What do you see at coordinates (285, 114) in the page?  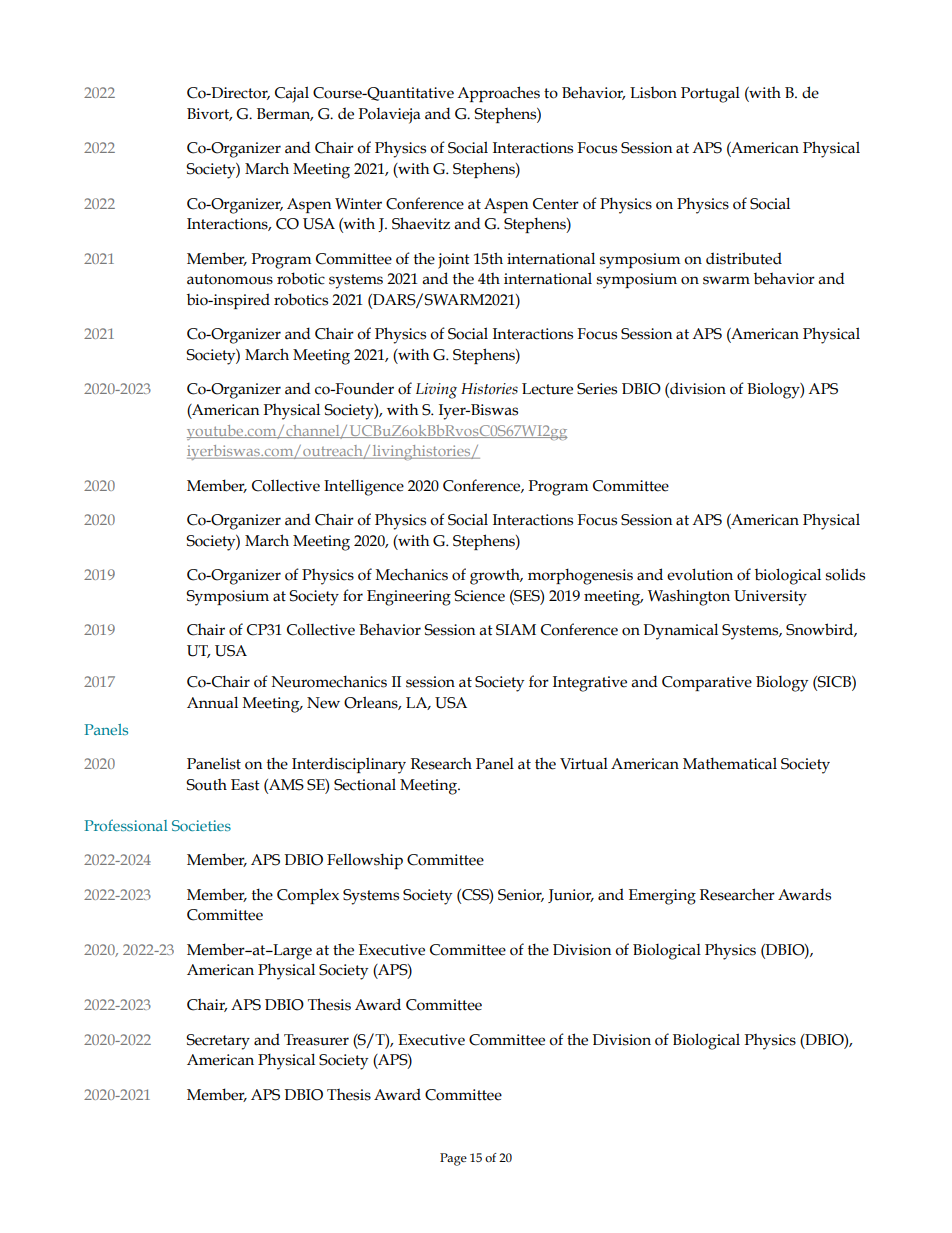 I see `Berman` at bounding box center [285, 114].
